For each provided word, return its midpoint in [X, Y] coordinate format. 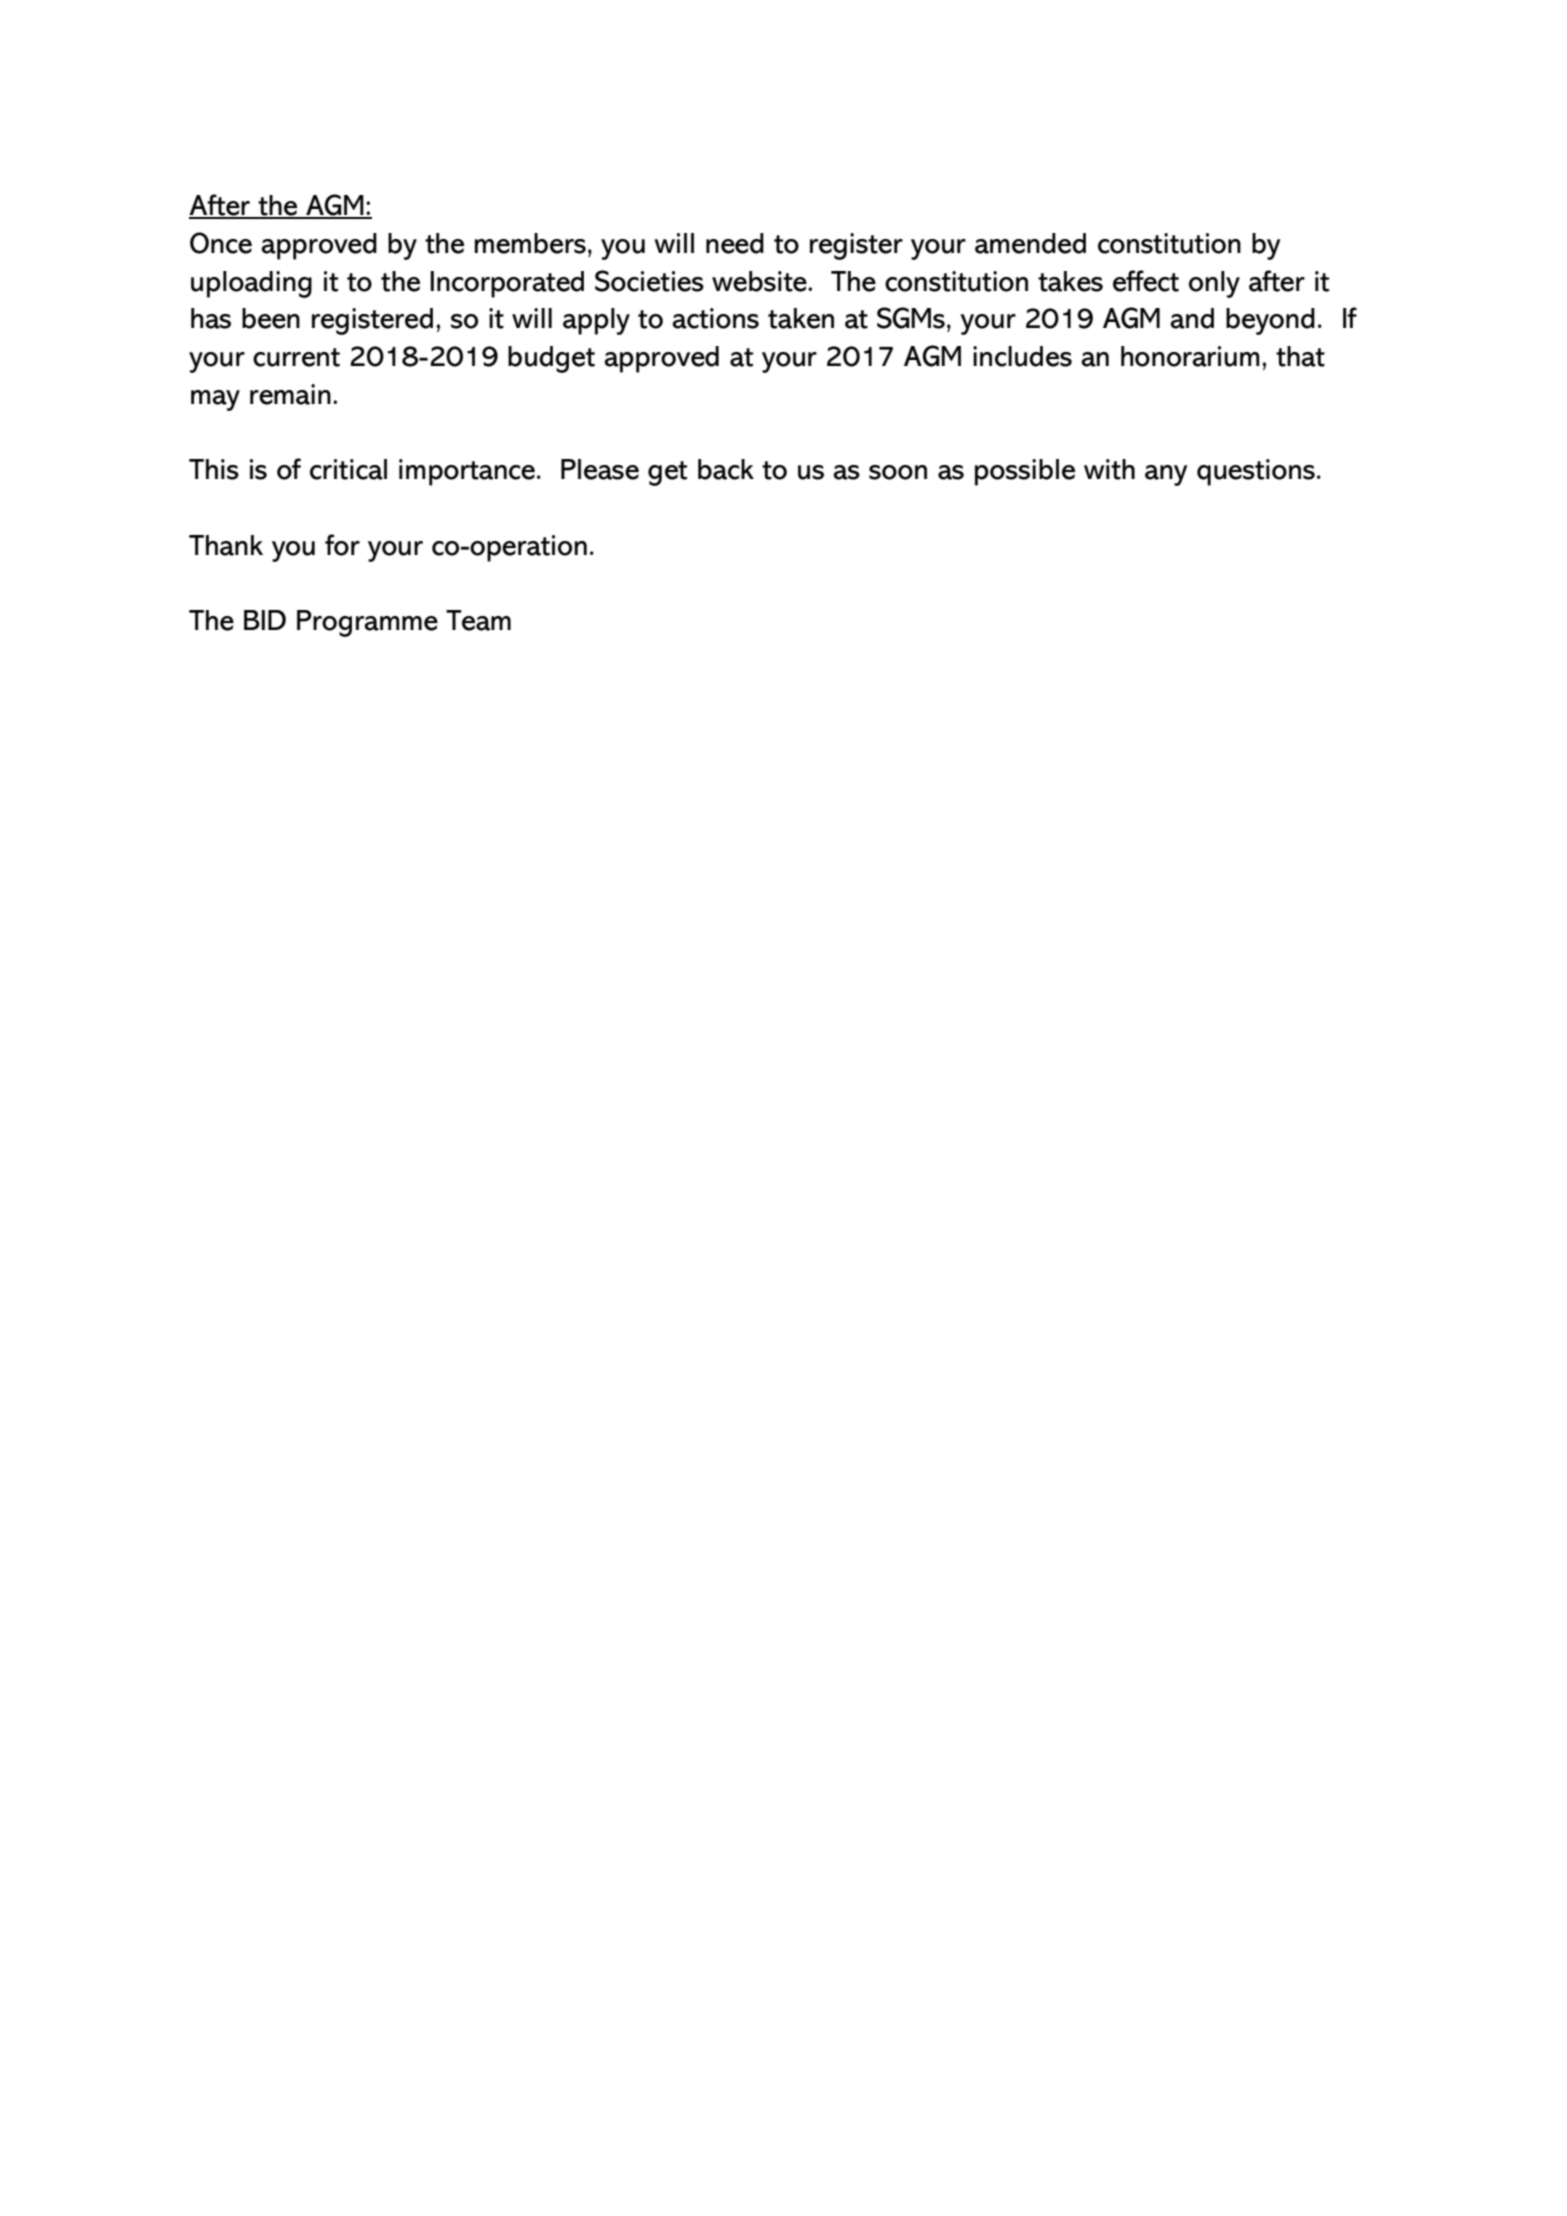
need [735, 243]
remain [290, 394]
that [1300, 356]
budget [551, 359]
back [726, 469]
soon [898, 472]
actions [715, 318]
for [342, 545]
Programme [367, 623]
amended [1030, 243]
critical [348, 469]
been [271, 318]
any [1166, 475]
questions [1256, 472]
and [1192, 318]
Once [221, 243]
